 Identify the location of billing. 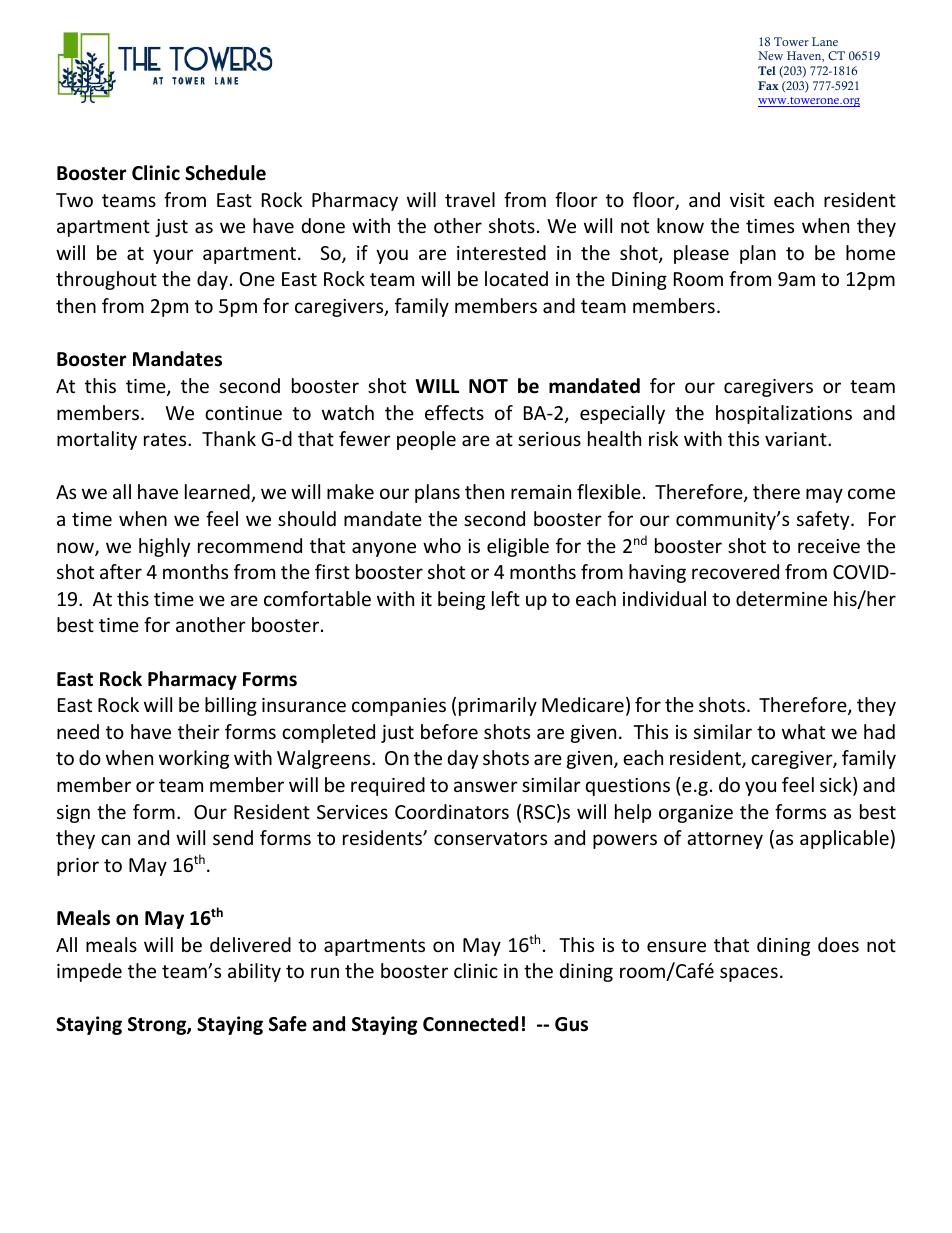
(231, 706).
